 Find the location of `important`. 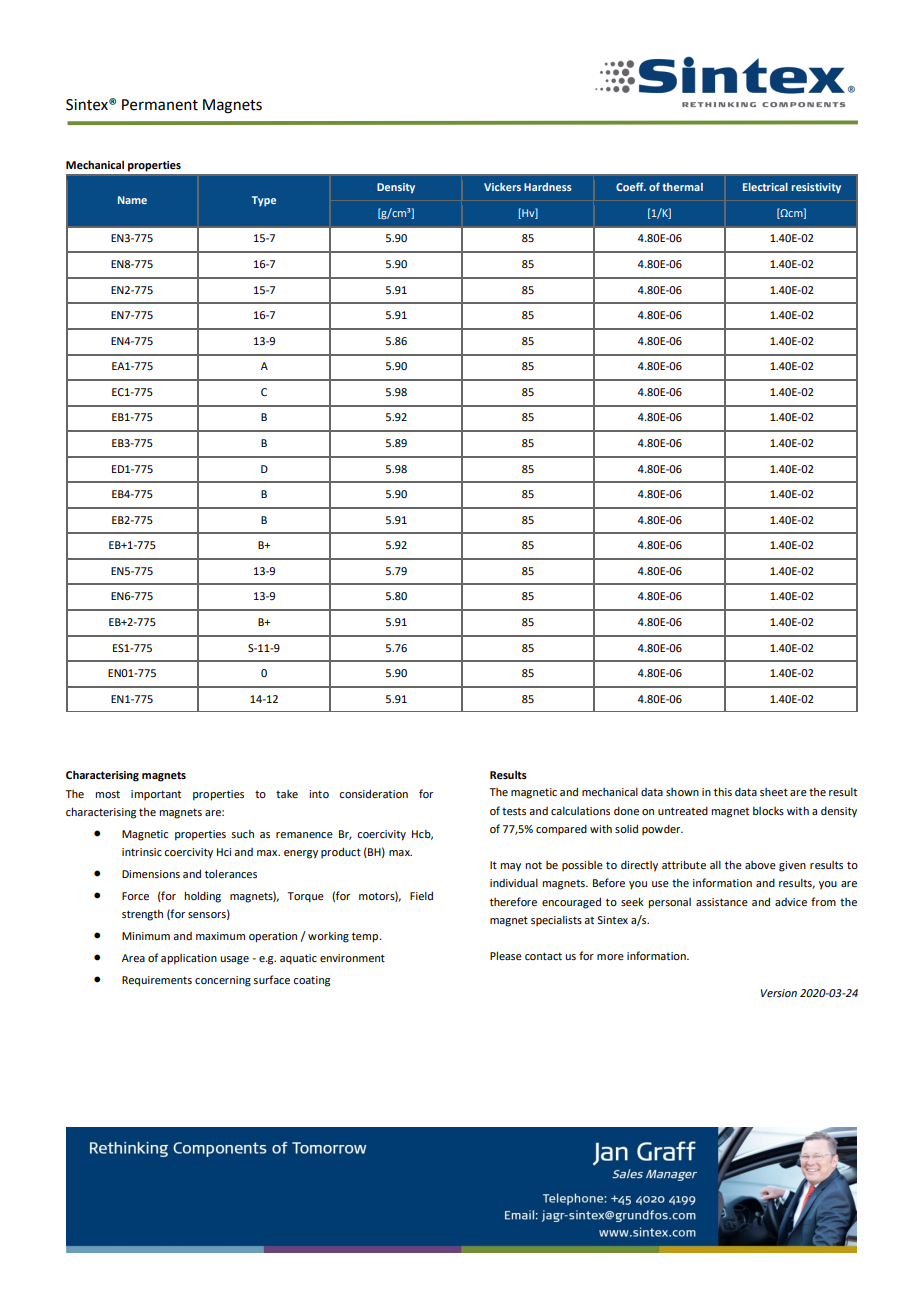

important is located at coordinates (156, 795).
